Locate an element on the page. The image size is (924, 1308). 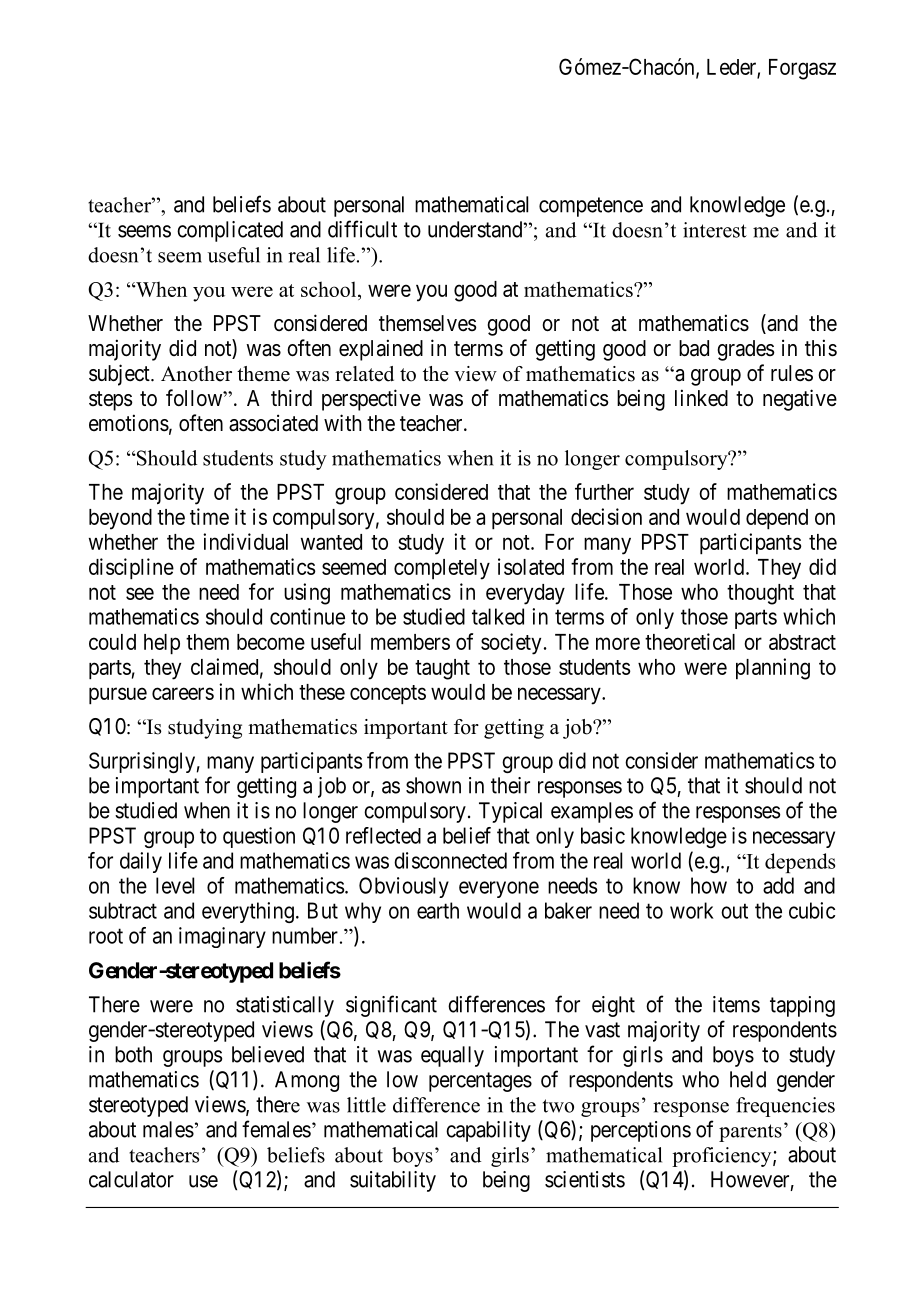
capability is located at coordinates (488, 1131).
